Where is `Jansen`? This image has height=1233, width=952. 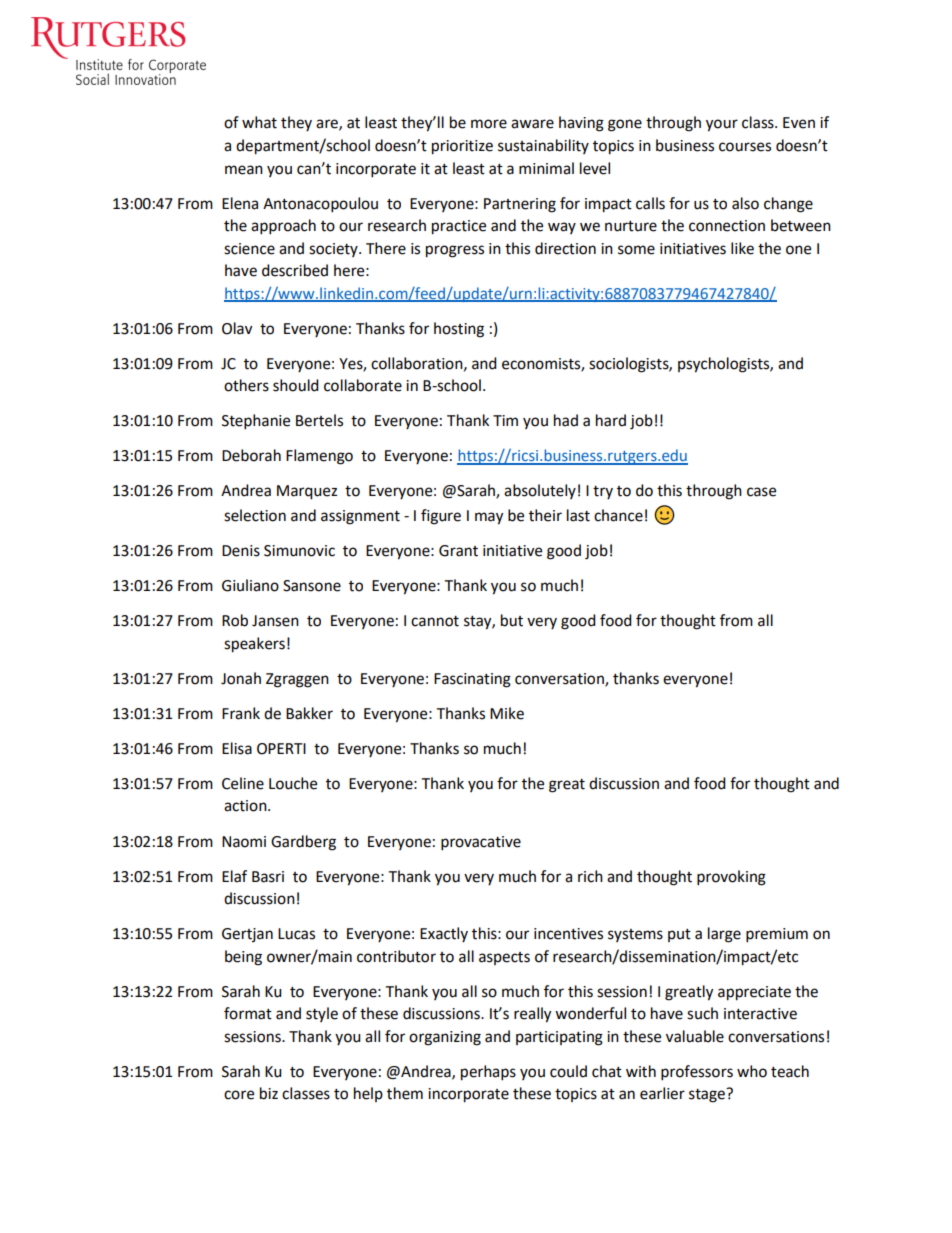
Jansen is located at coordinates (275, 621).
